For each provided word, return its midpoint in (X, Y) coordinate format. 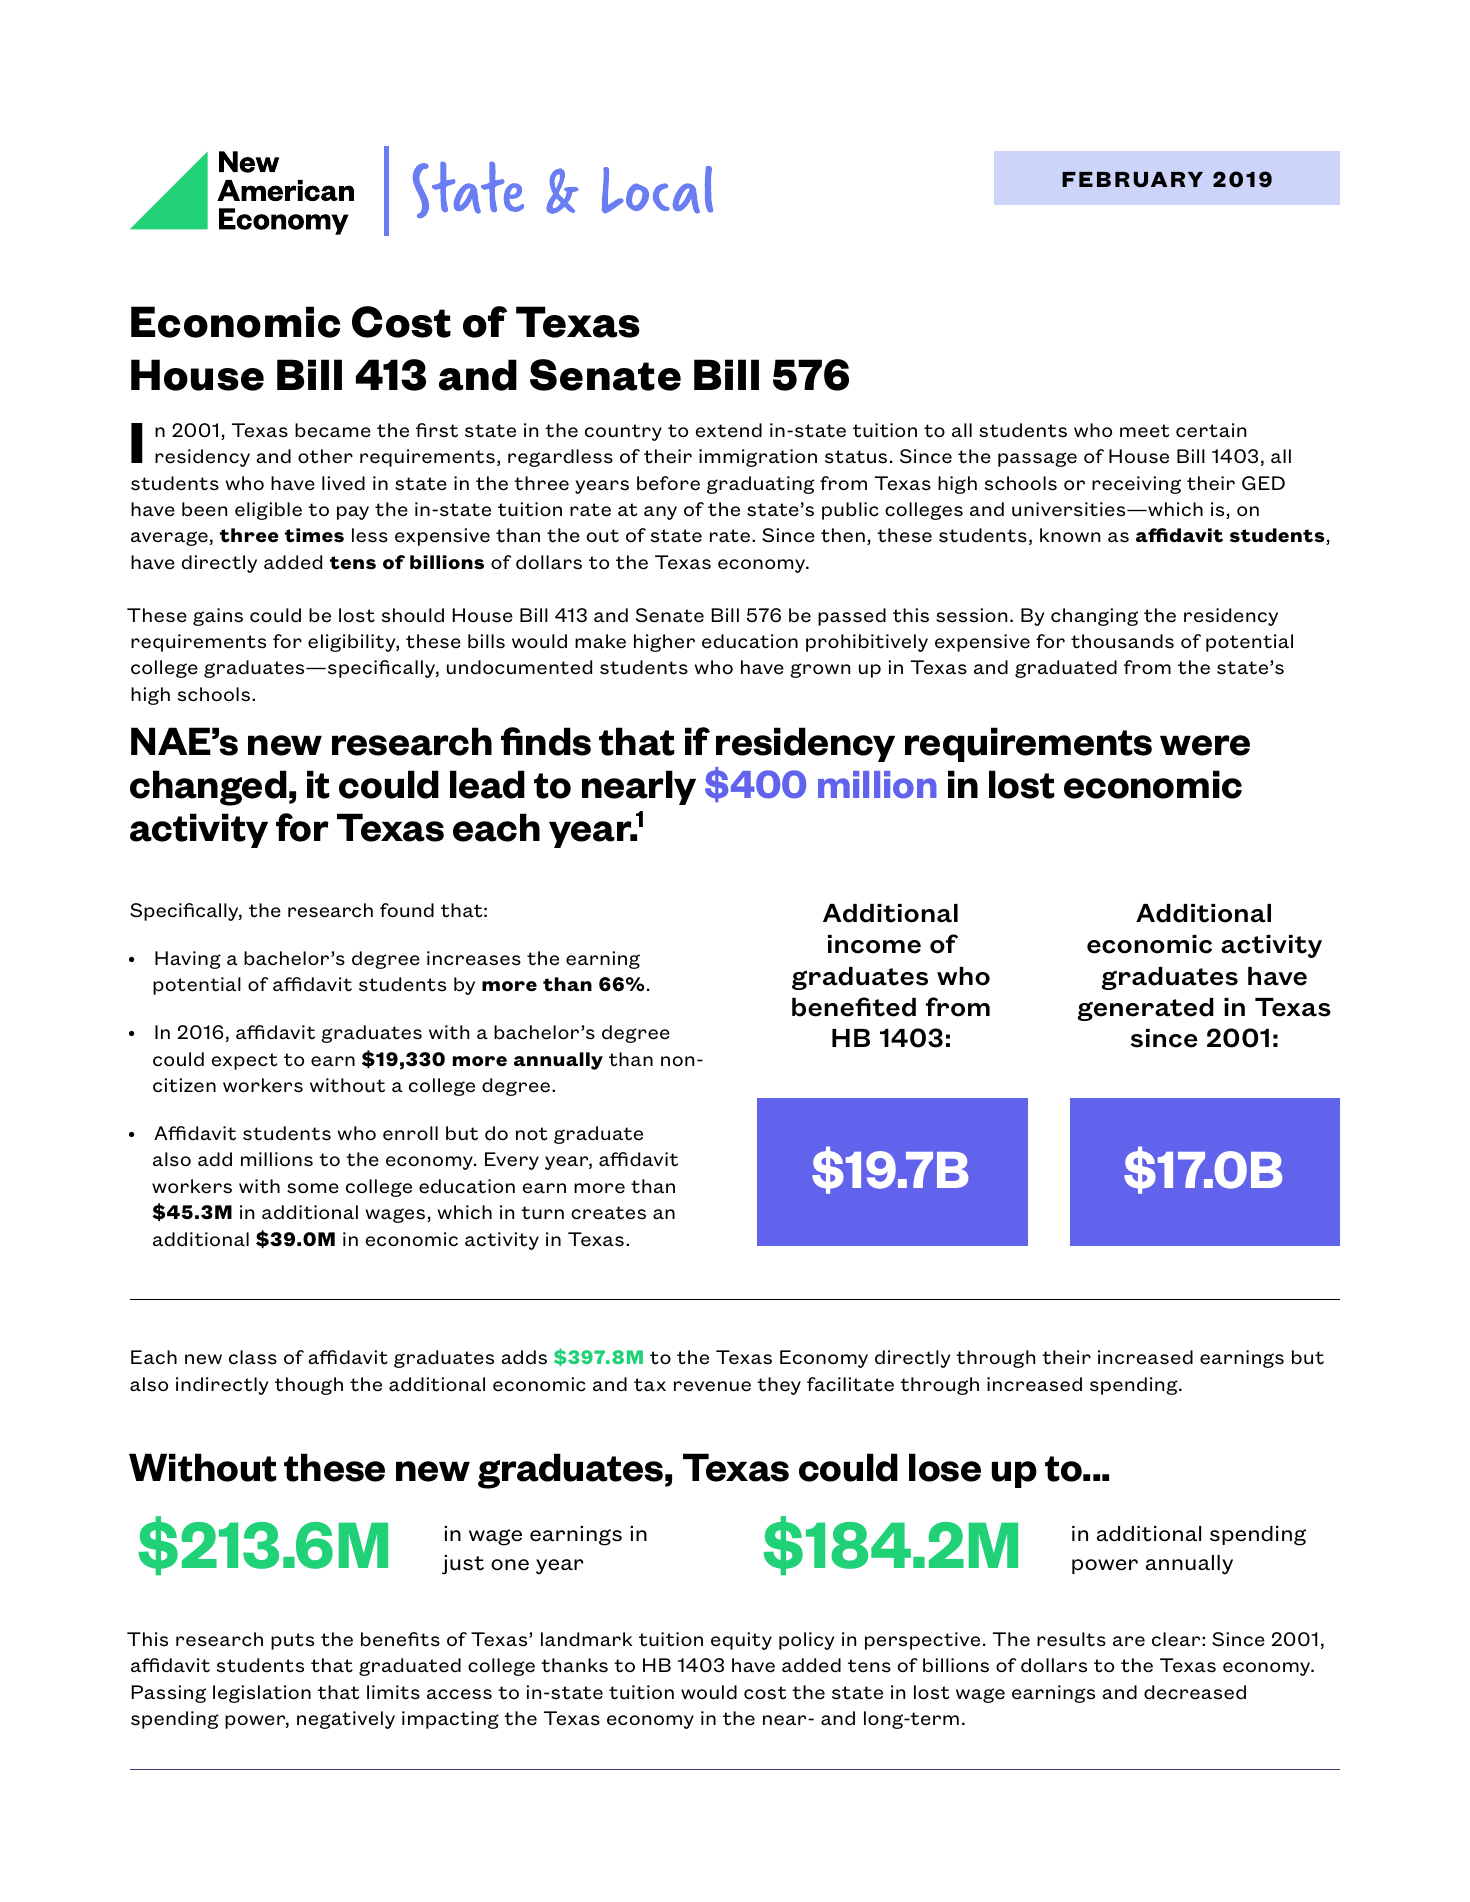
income (874, 944)
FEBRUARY (1132, 180)
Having (188, 960)
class (253, 1357)
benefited (854, 1007)
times (314, 535)
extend (728, 430)
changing (1094, 617)
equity (741, 1641)
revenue (712, 1386)
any (660, 513)
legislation (262, 1694)
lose (945, 1467)
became (333, 430)
